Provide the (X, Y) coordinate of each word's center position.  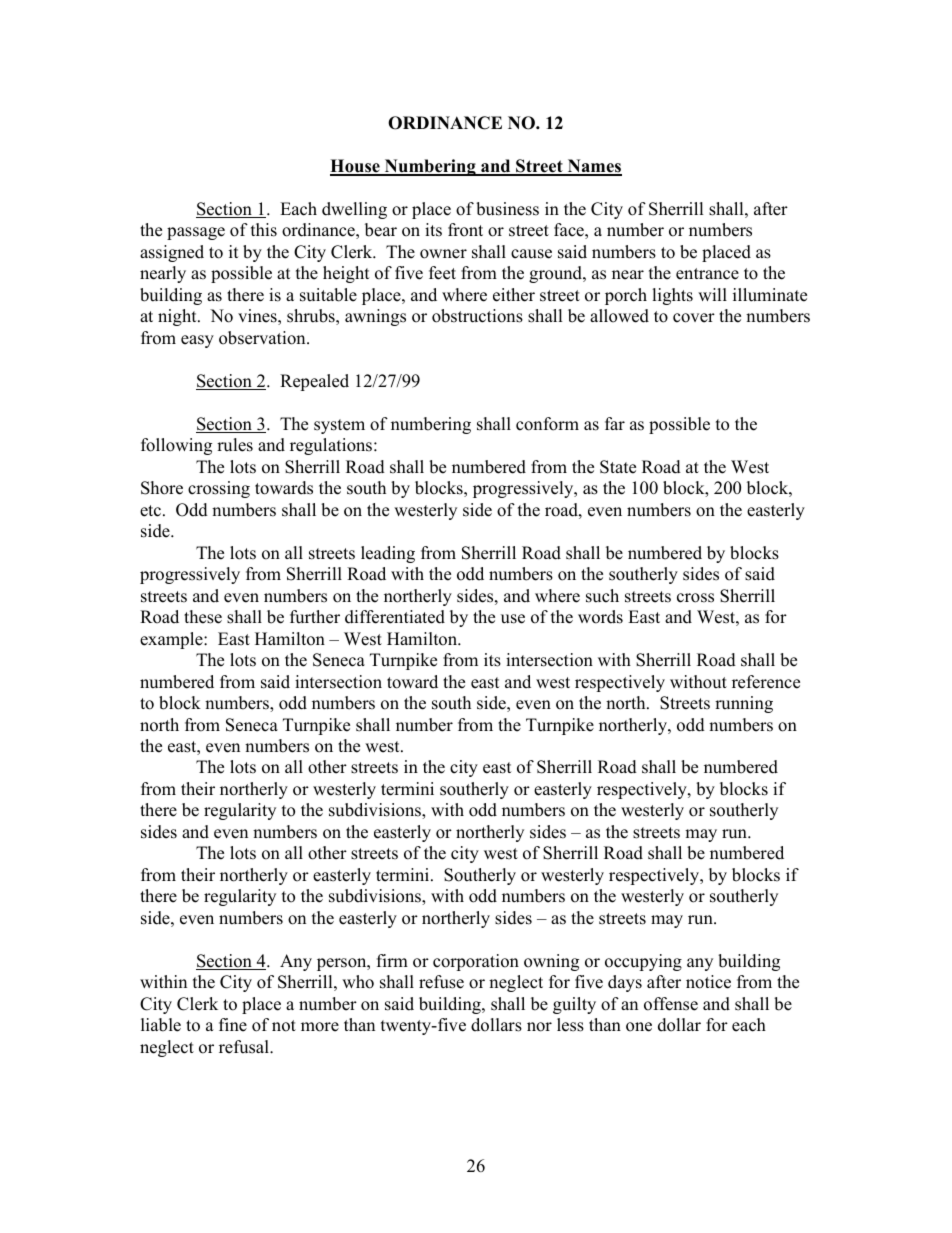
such (602, 596)
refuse (441, 982)
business (507, 209)
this (264, 230)
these (203, 617)
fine (233, 1025)
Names (593, 167)
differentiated (395, 617)
